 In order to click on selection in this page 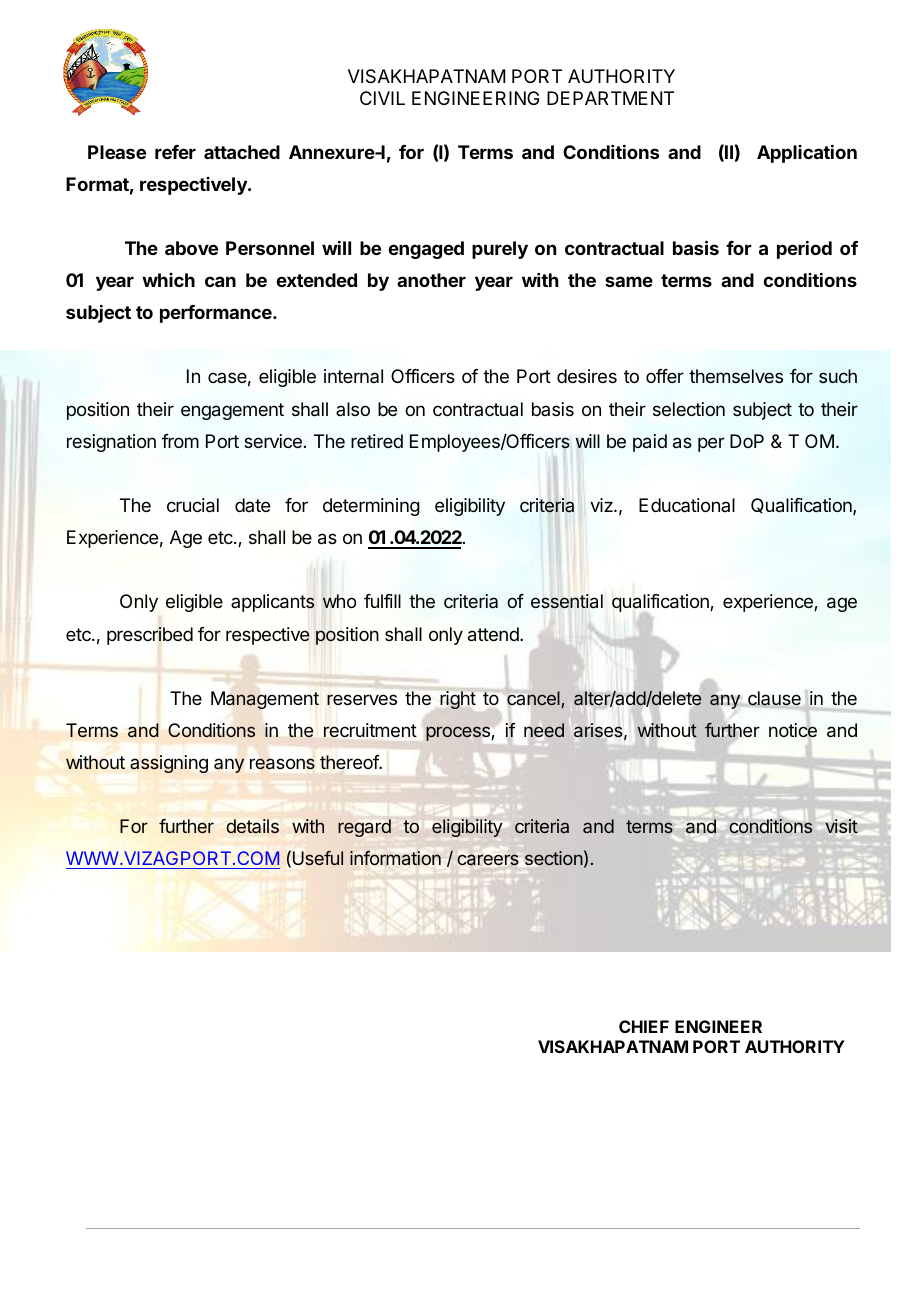, I will do `click(689, 409)`.
